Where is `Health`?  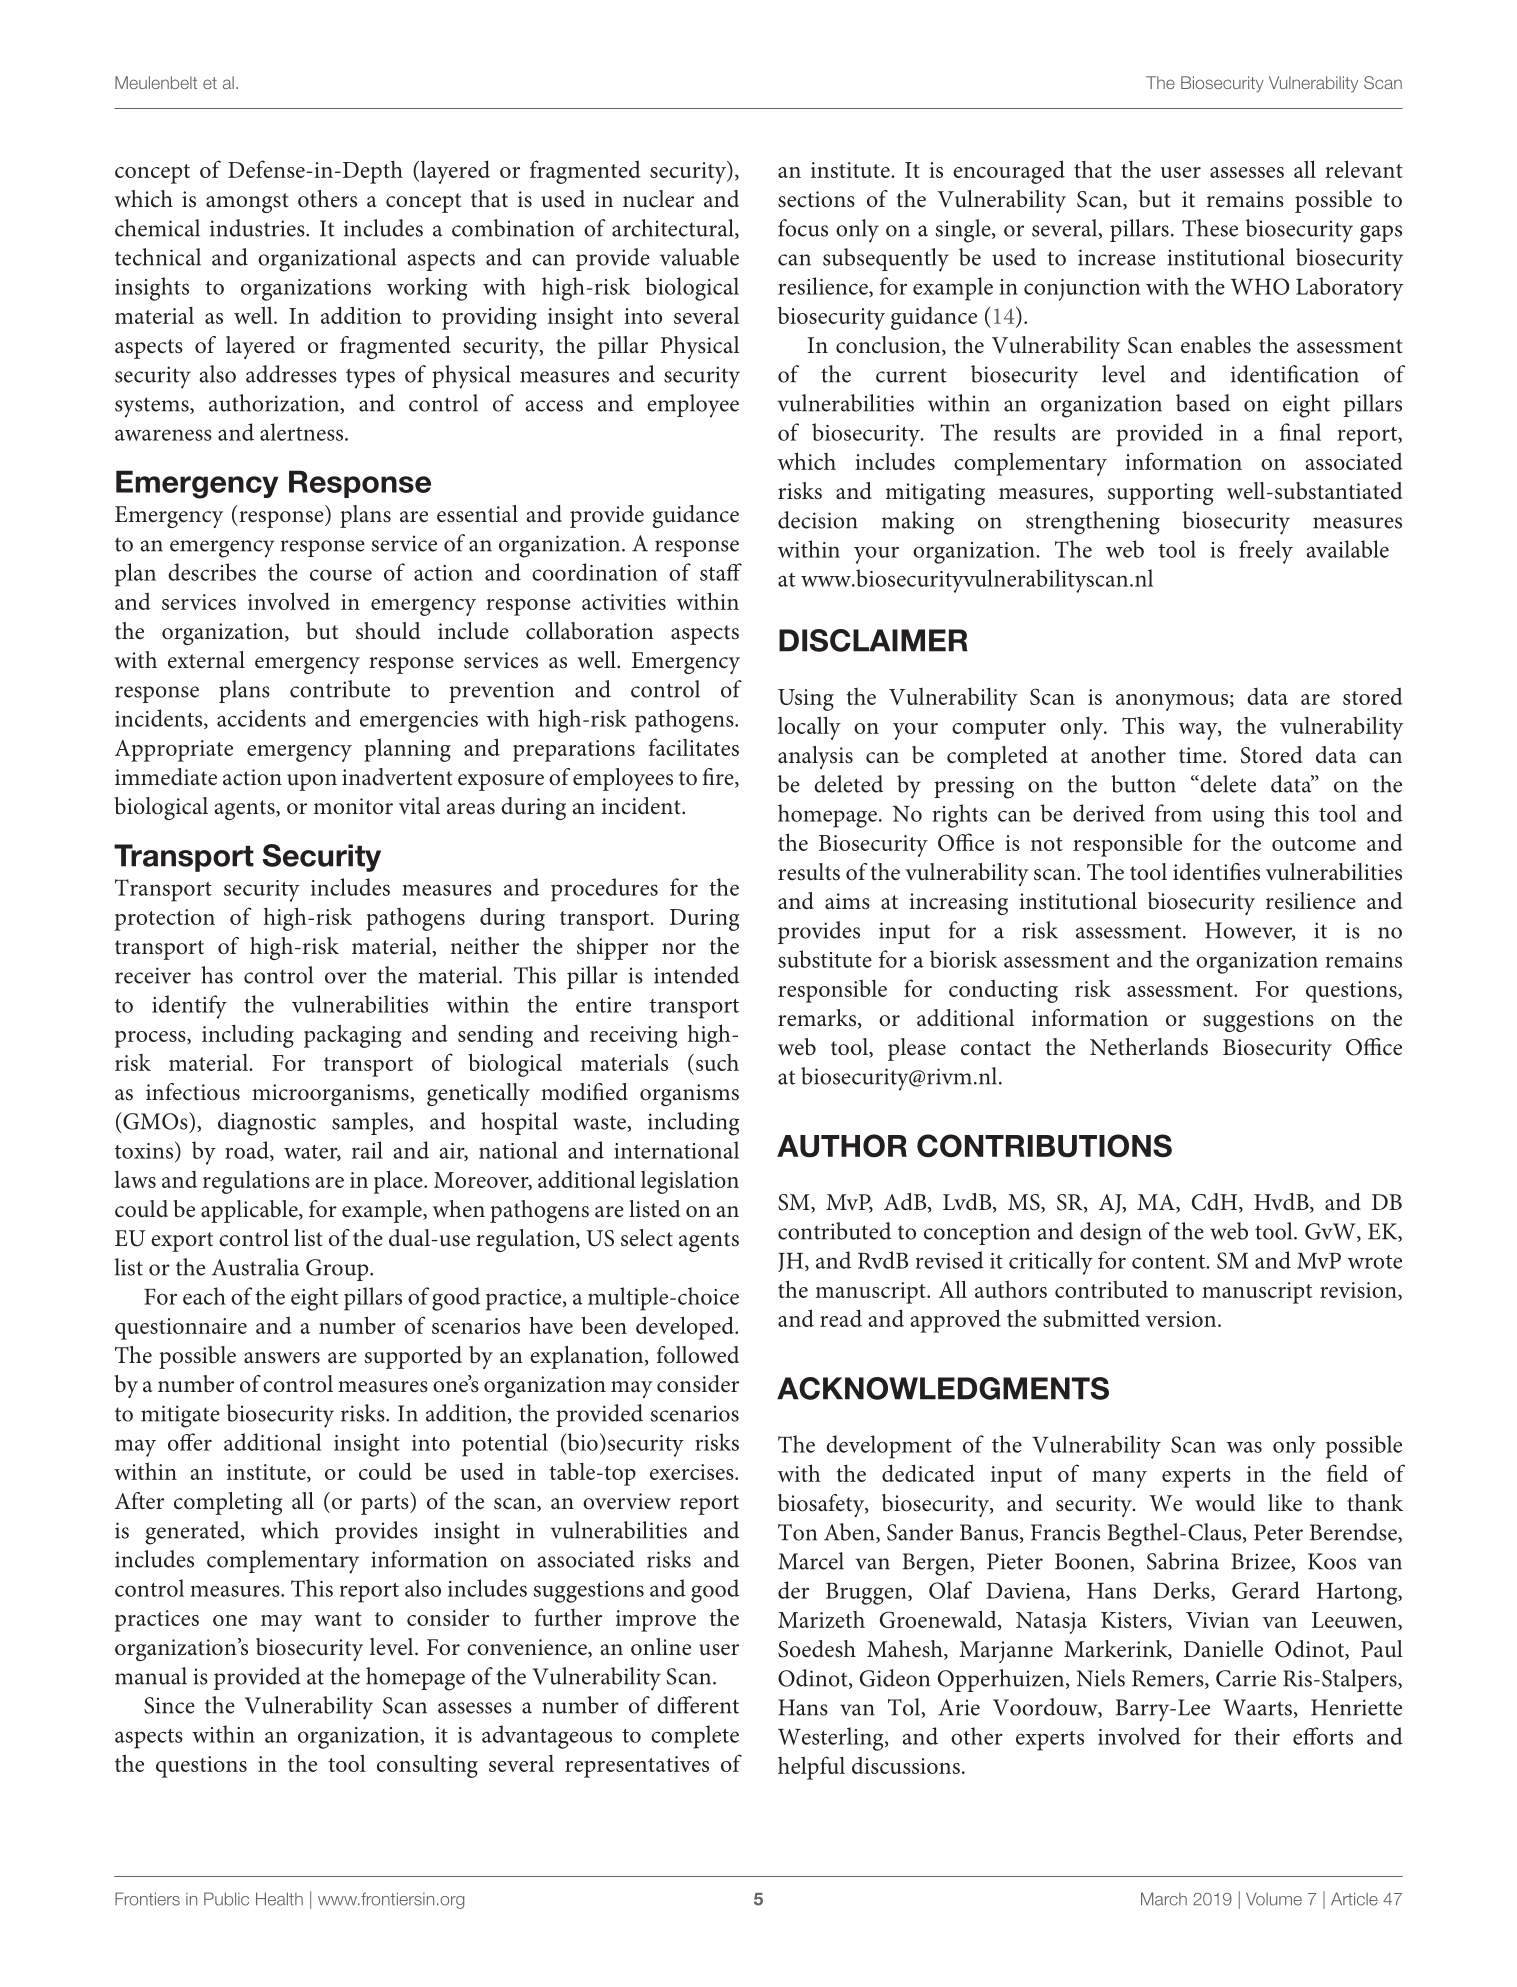
Health is located at coordinates (279, 1899).
